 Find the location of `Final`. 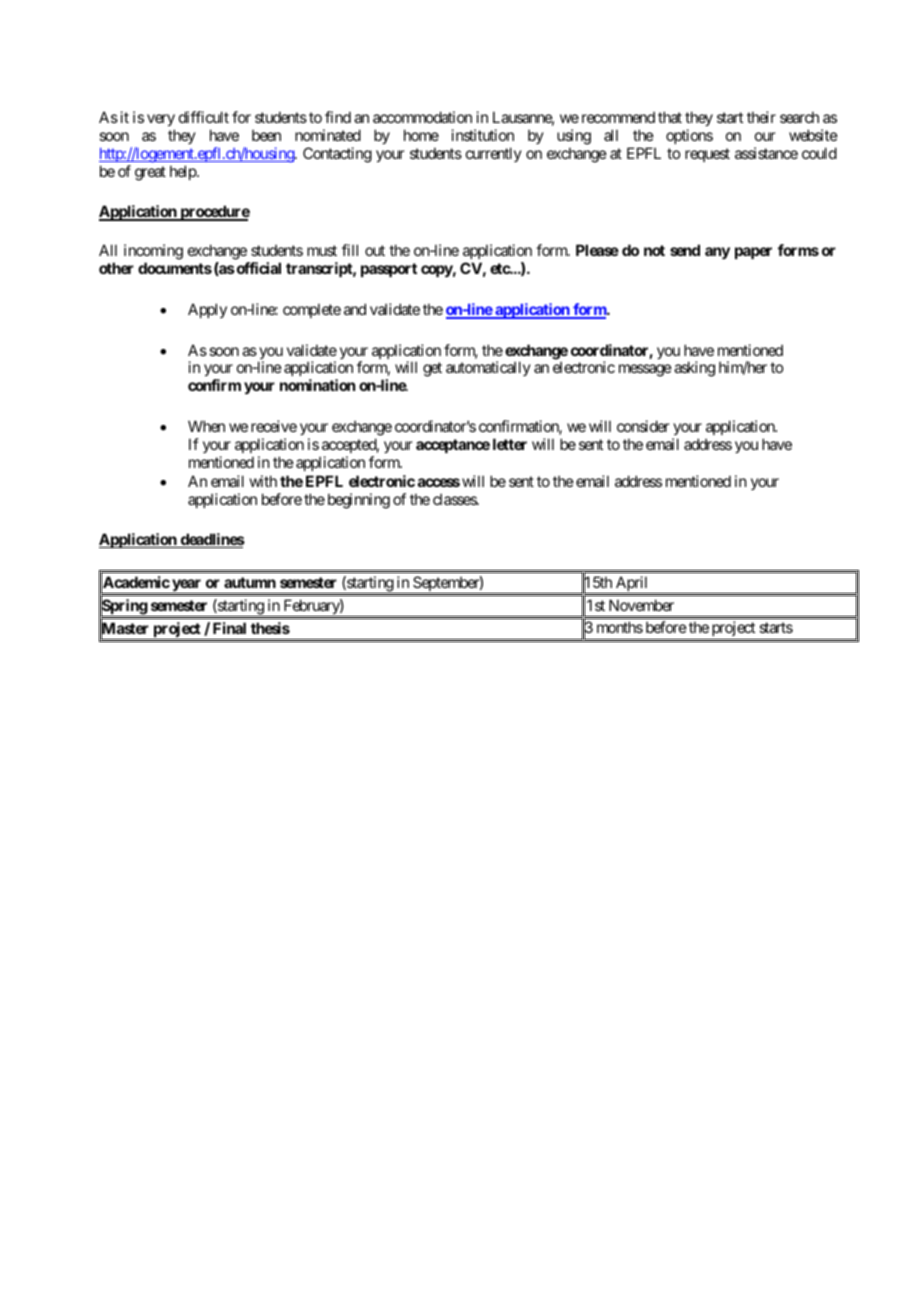

Final is located at coordinates (229, 628).
